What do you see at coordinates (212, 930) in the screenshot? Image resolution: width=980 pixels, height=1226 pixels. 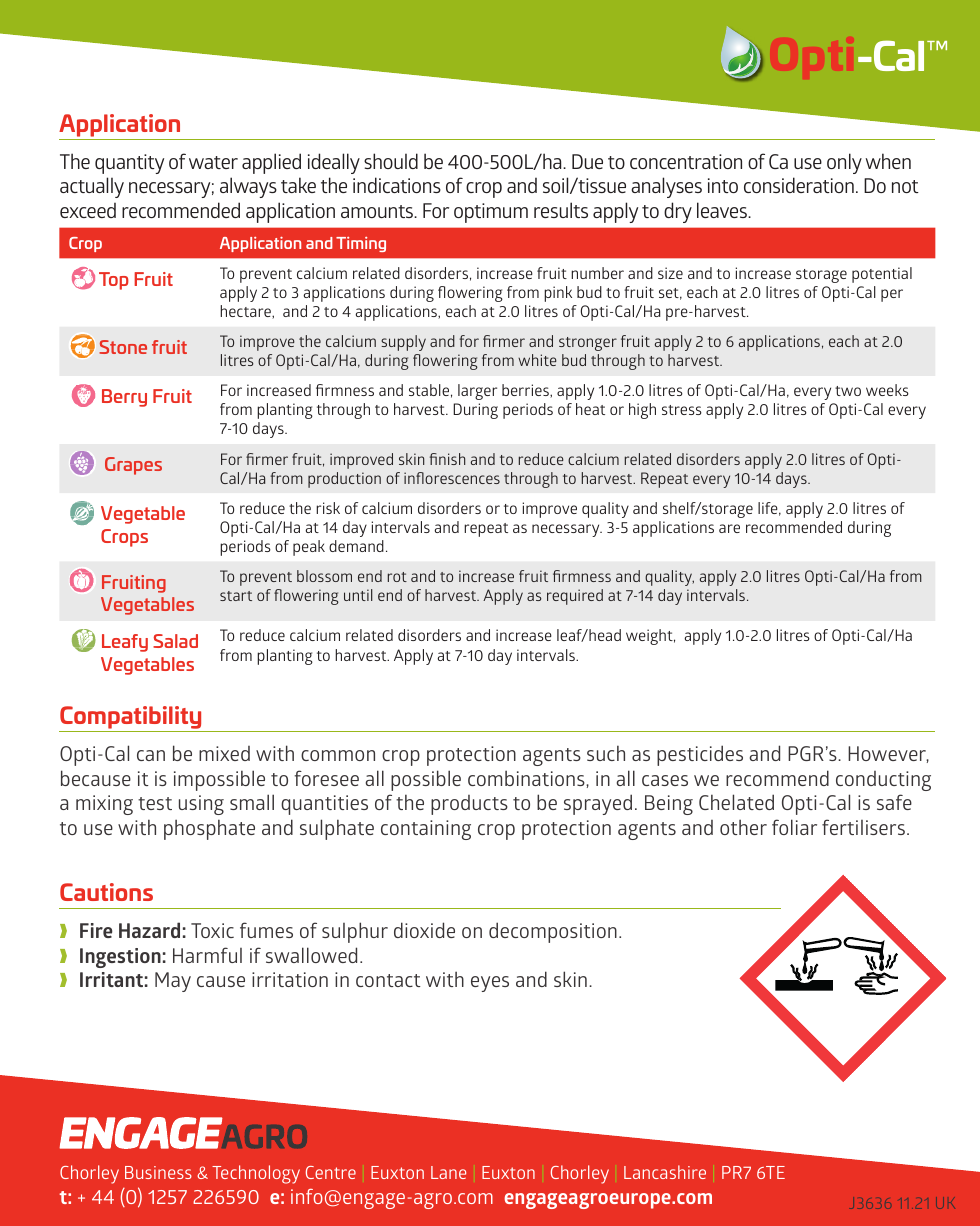 I see `Toxic` at bounding box center [212, 930].
